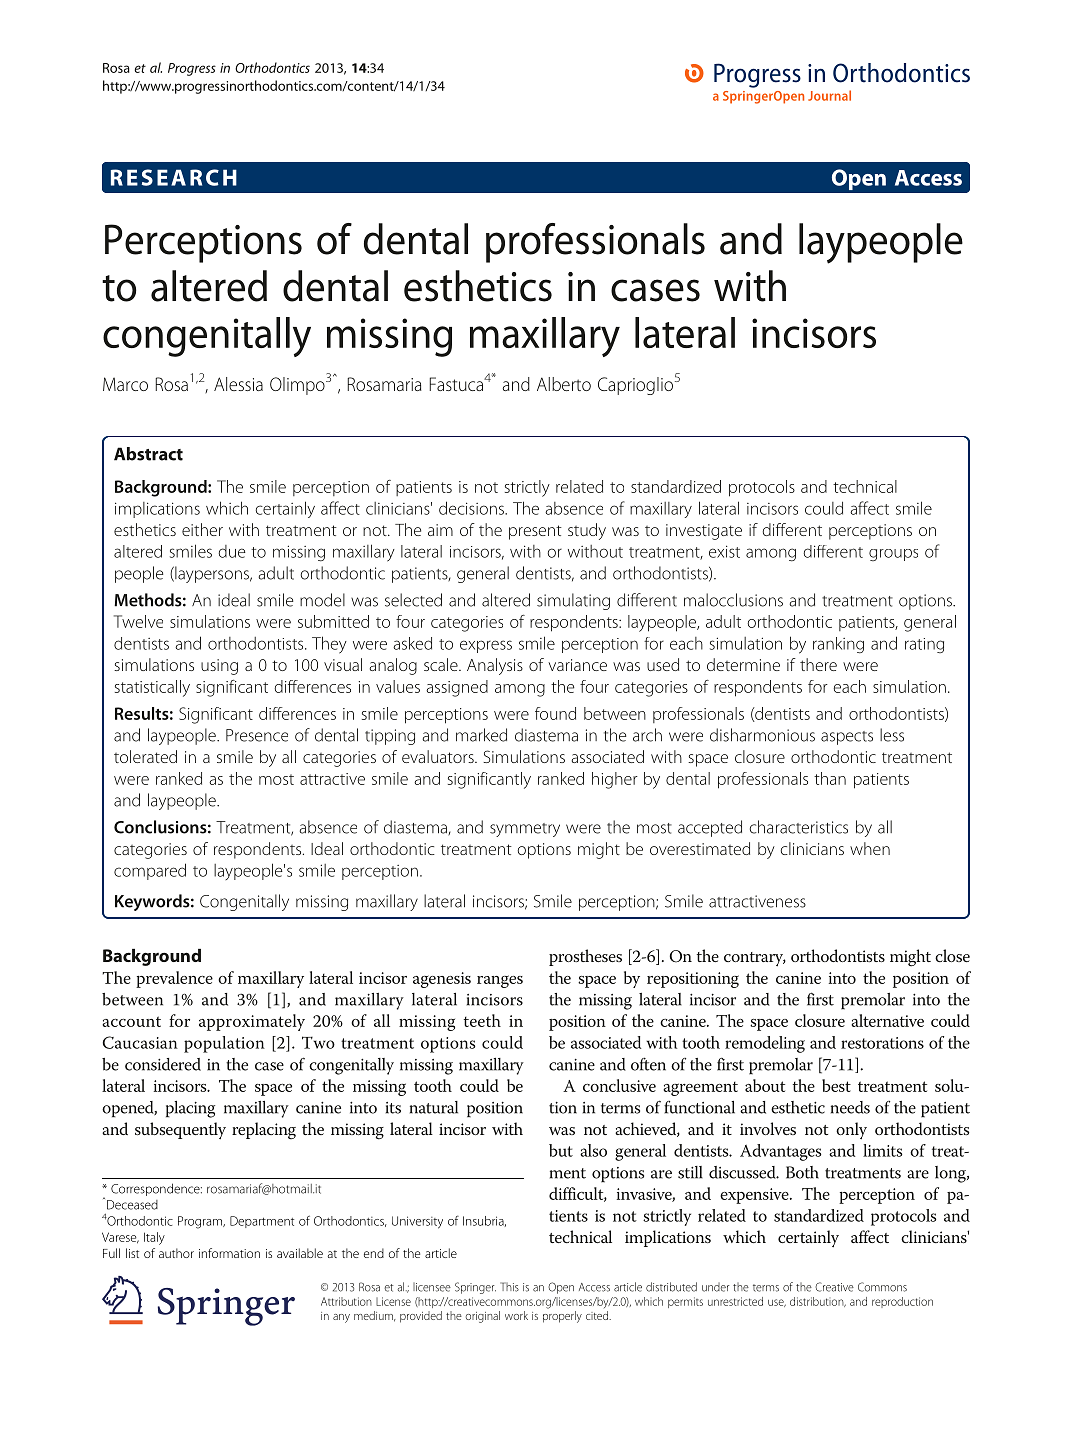  Describe the element at coordinates (486, 646) in the screenshot. I see `express` at that location.
